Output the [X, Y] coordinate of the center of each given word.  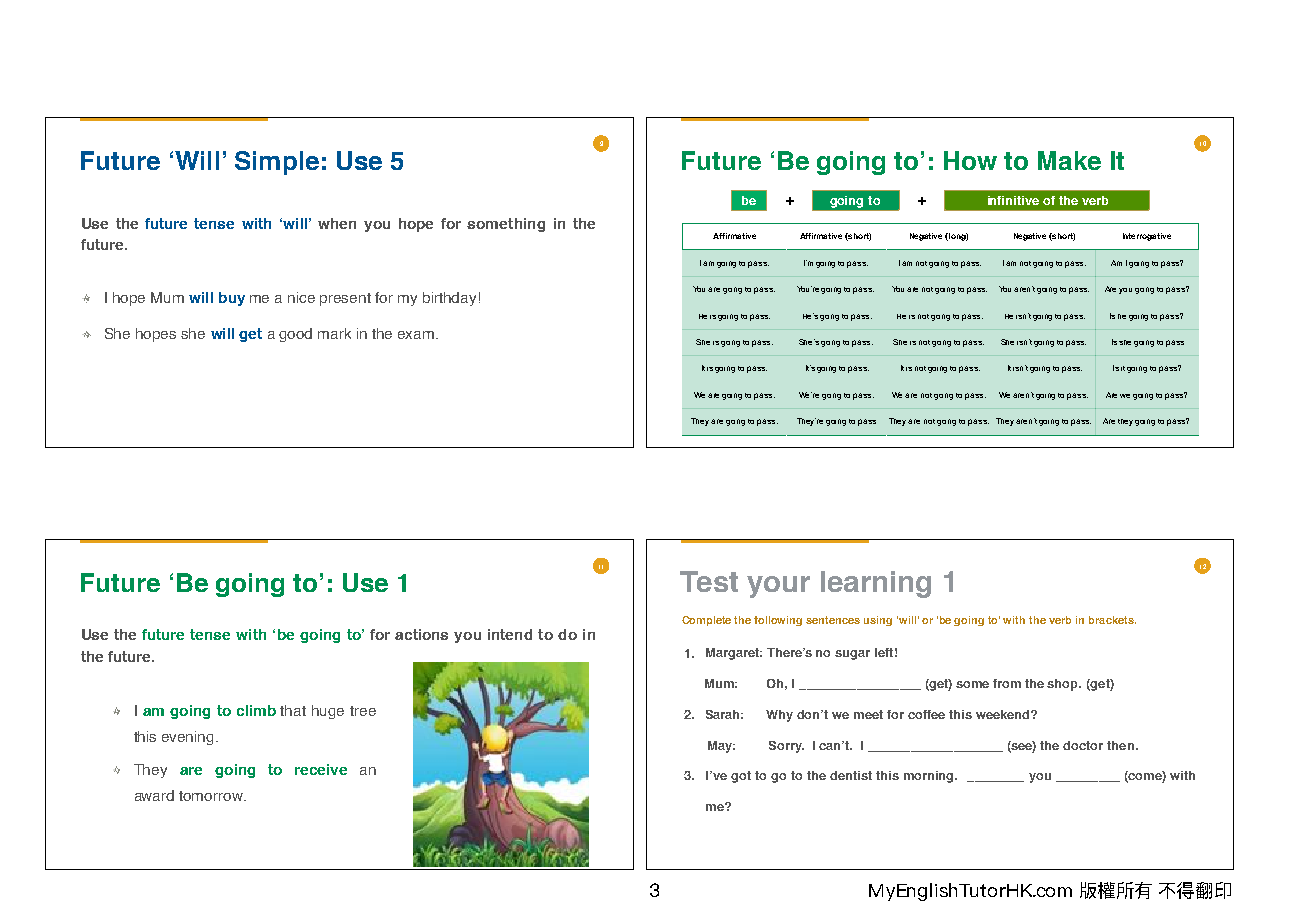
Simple [277, 163]
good [295, 335]
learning [876, 584]
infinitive [1013, 200]
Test [709, 581]
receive [321, 769]
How [970, 160]
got [741, 777]
